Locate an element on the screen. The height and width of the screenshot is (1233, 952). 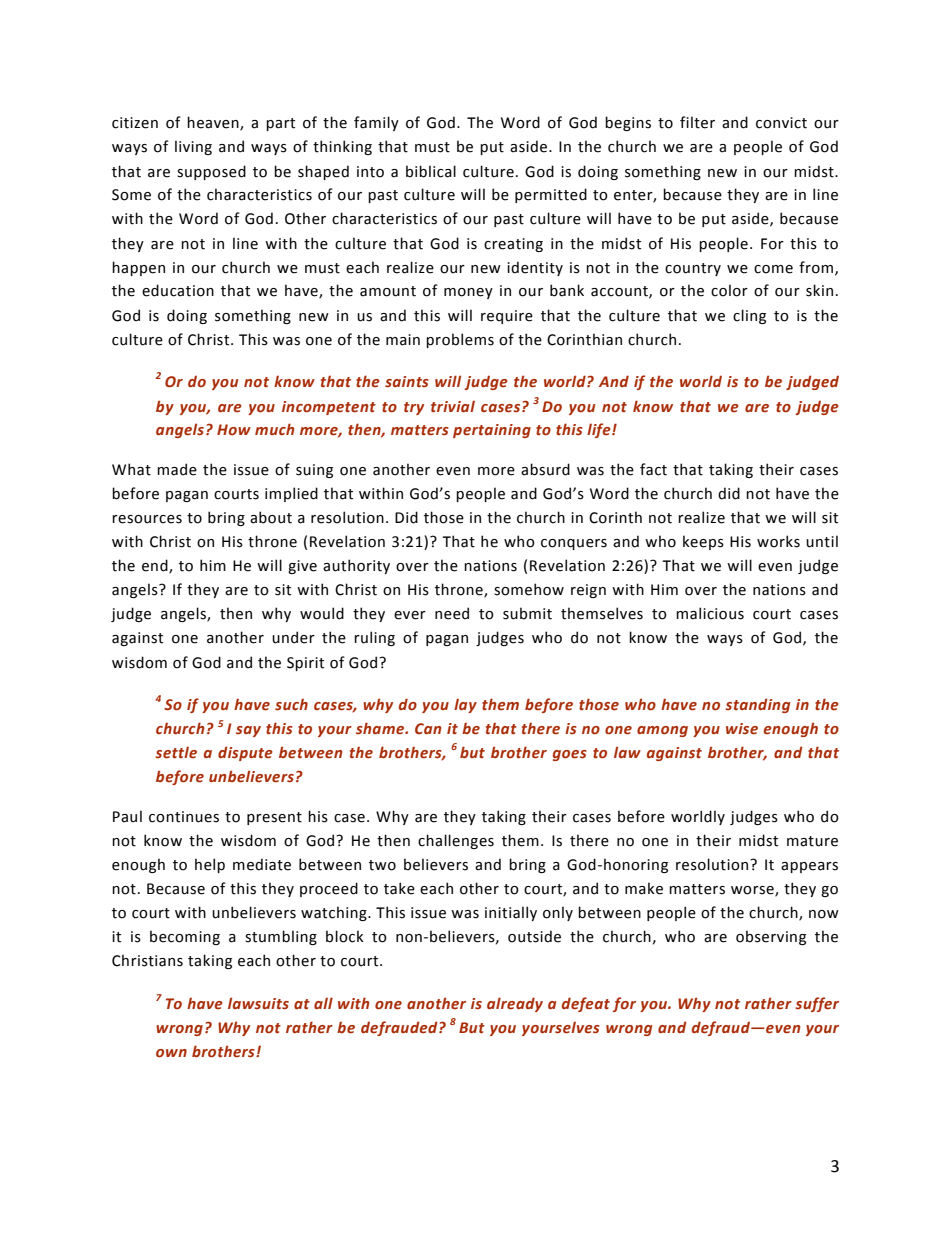
already is located at coordinates (515, 1004).
